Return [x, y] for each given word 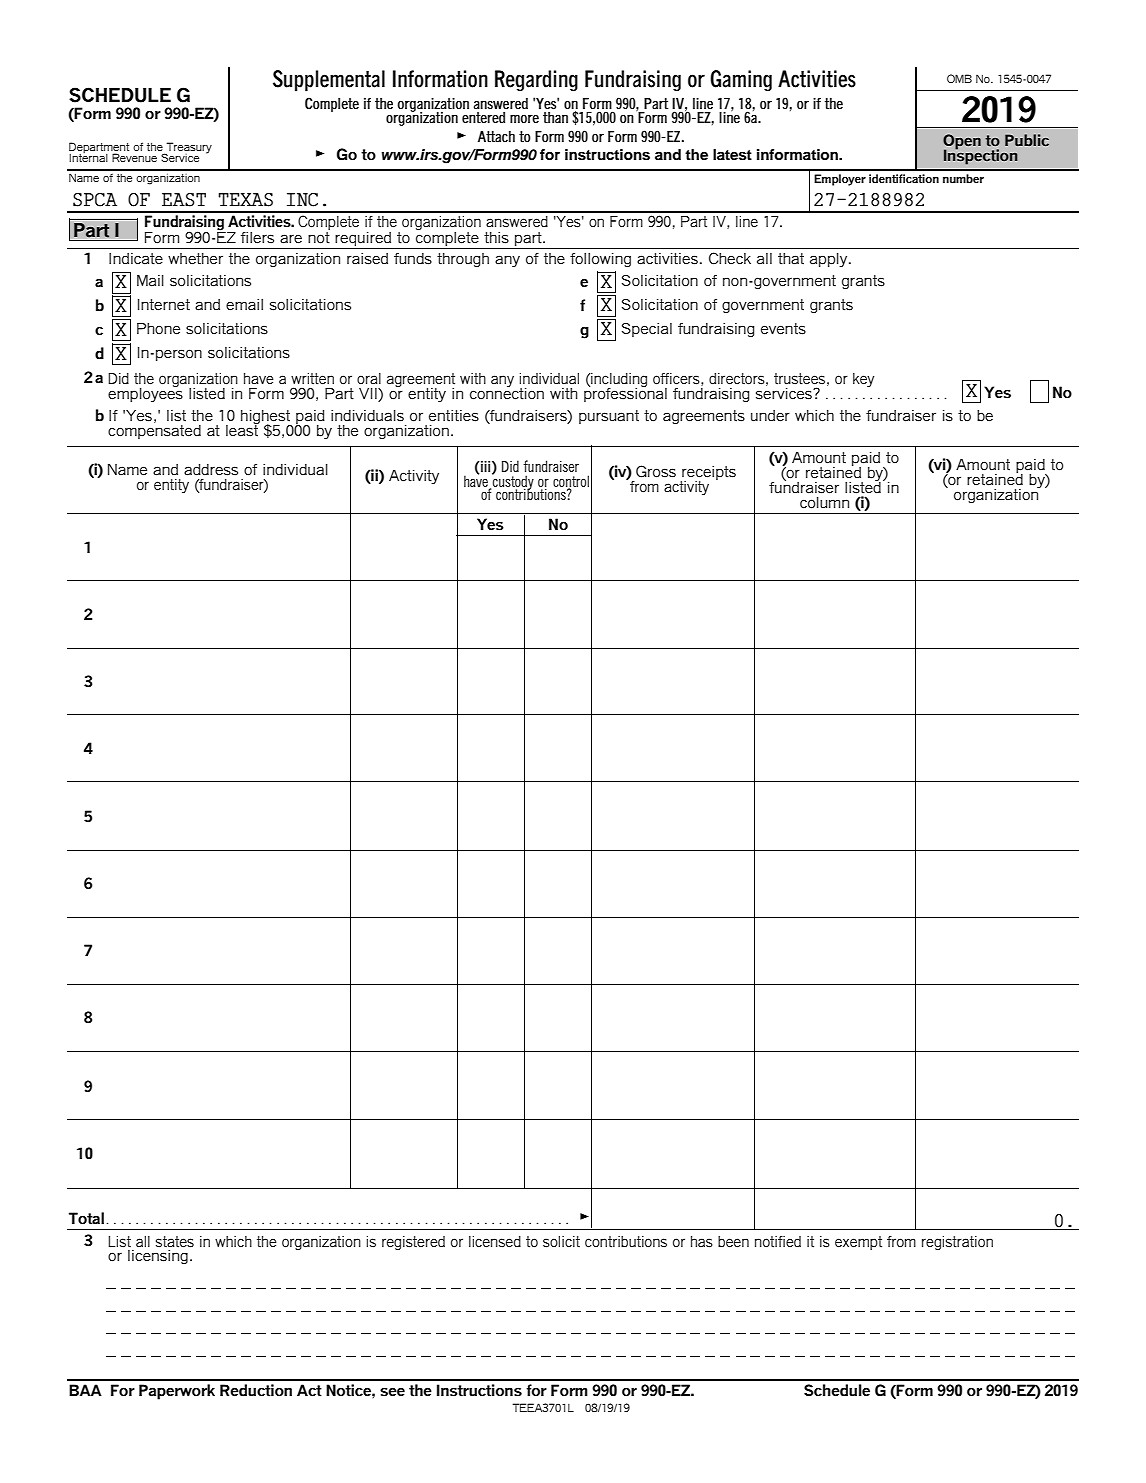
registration [957, 1243]
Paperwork [177, 1392]
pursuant [609, 417]
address [211, 470]
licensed [495, 1242]
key [863, 380]
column [824, 503]
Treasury [188, 149]
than [555, 118]
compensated [154, 430]
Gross [656, 471]
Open [962, 143]
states [175, 1242]
